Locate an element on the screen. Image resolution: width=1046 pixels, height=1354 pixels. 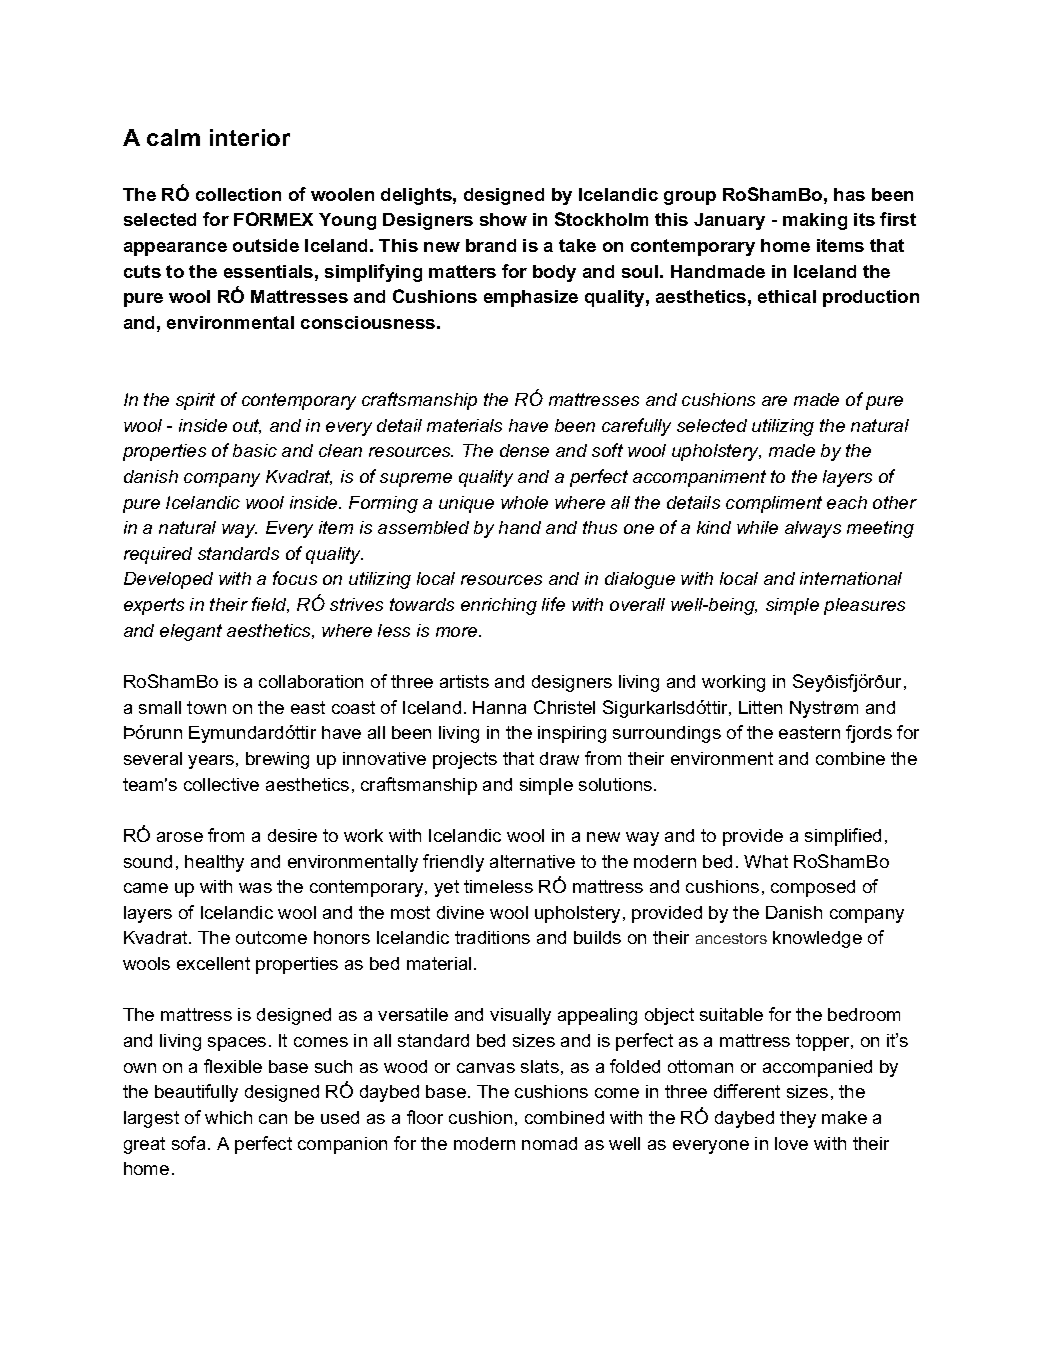
knowledge is located at coordinates (817, 939).
